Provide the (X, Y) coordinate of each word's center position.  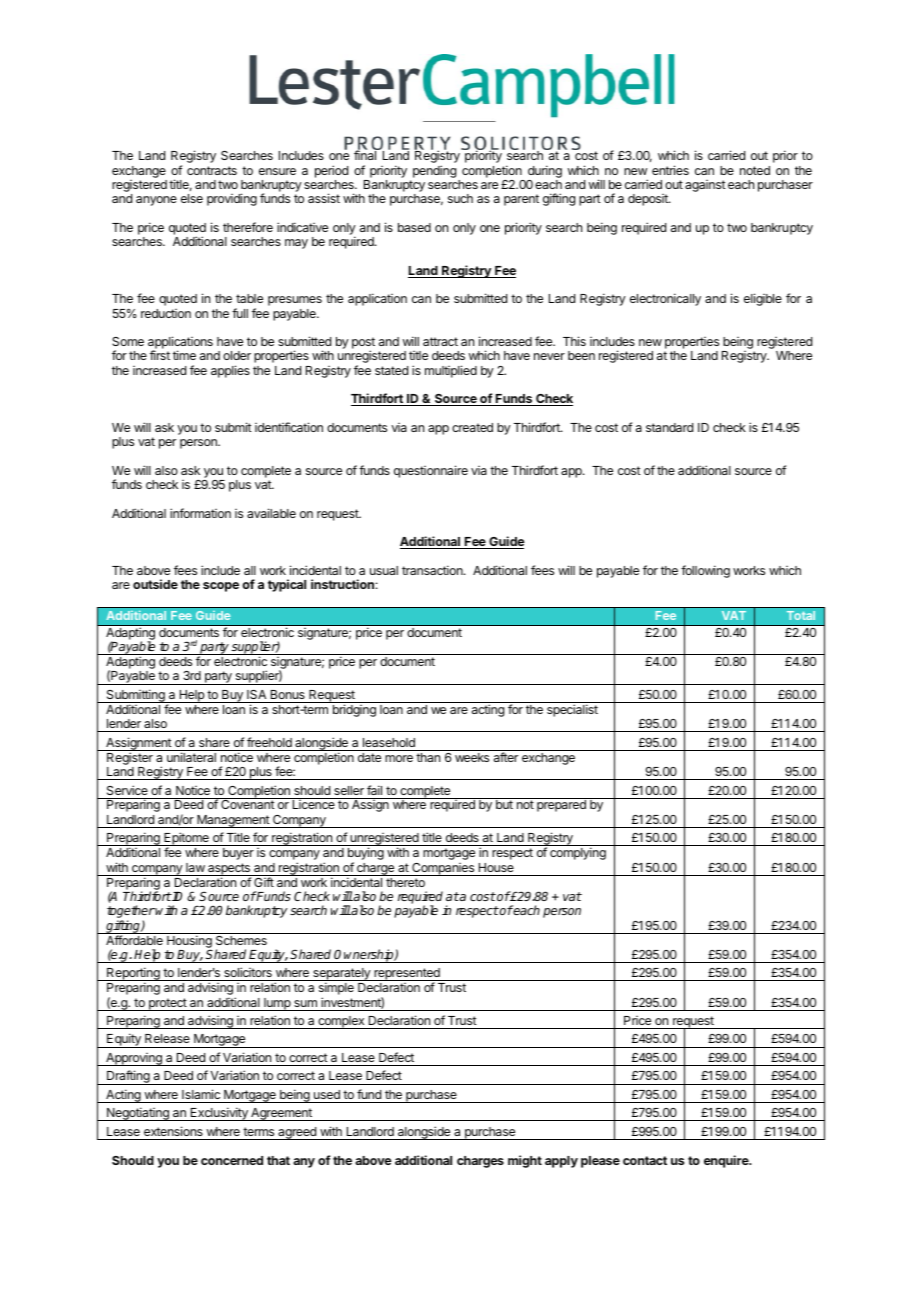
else (192, 198)
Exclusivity (219, 1114)
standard (669, 427)
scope (221, 587)
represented (407, 975)
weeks (472, 757)
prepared (561, 806)
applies (230, 371)
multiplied (451, 371)
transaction (433, 570)
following (705, 571)
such (460, 198)
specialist (572, 710)
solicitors (248, 972)
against (705, 186)
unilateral (191, 757)
